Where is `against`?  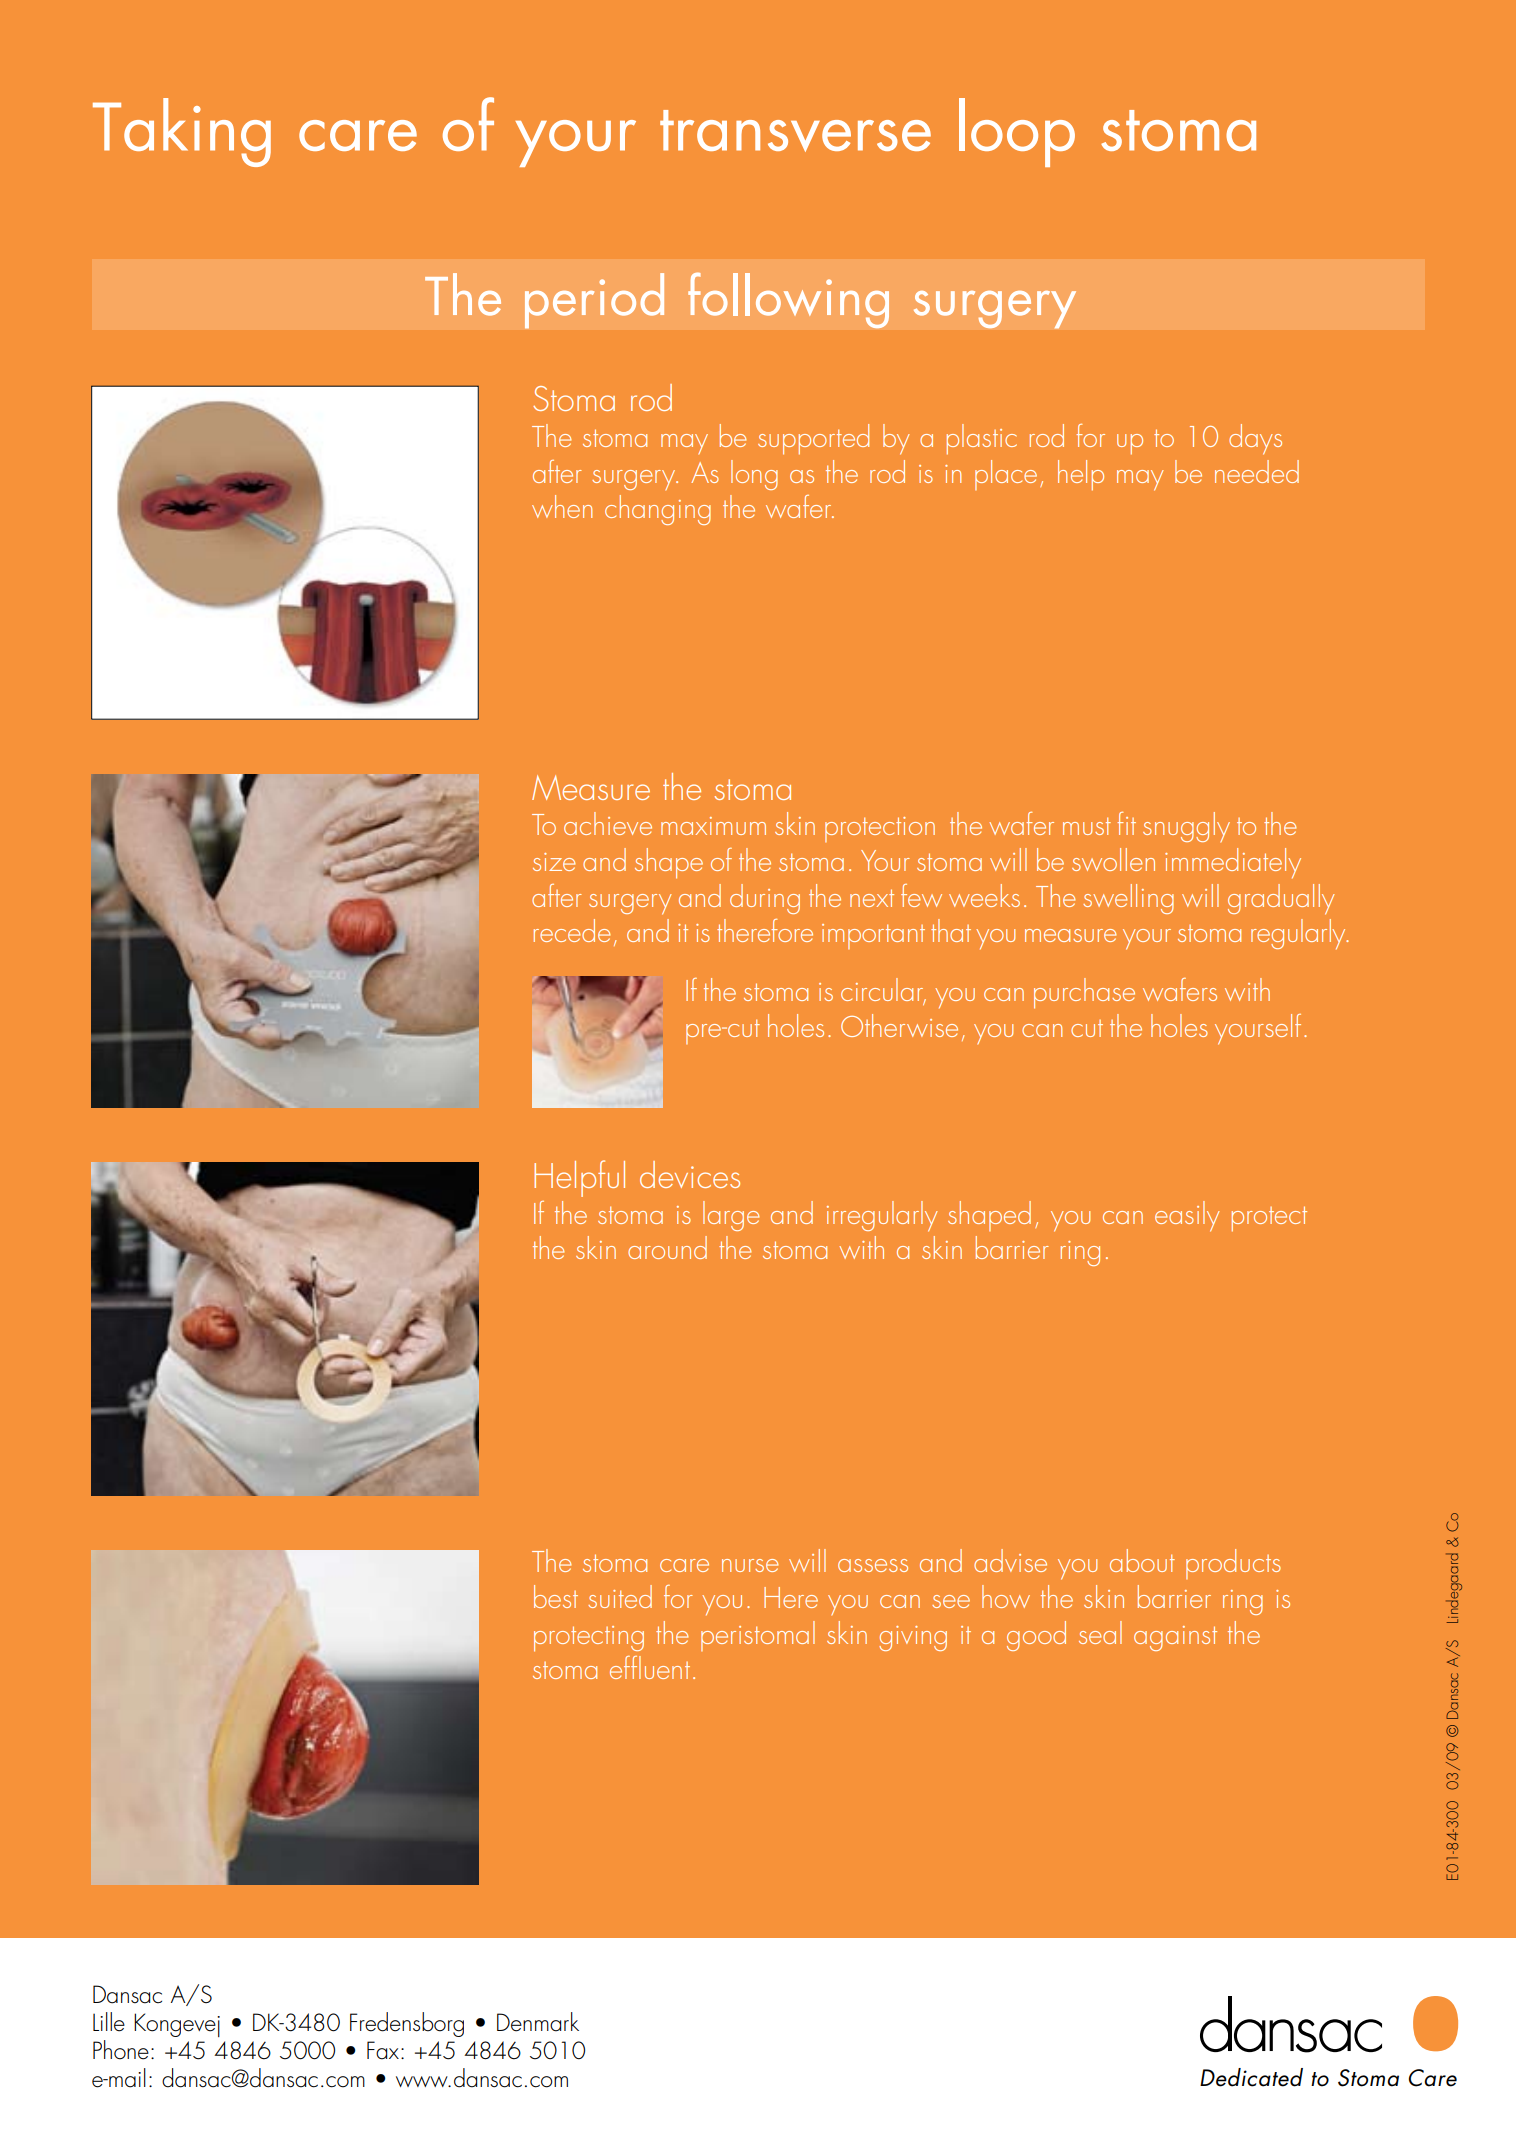 against is located at coordinates (1175, 1638).
